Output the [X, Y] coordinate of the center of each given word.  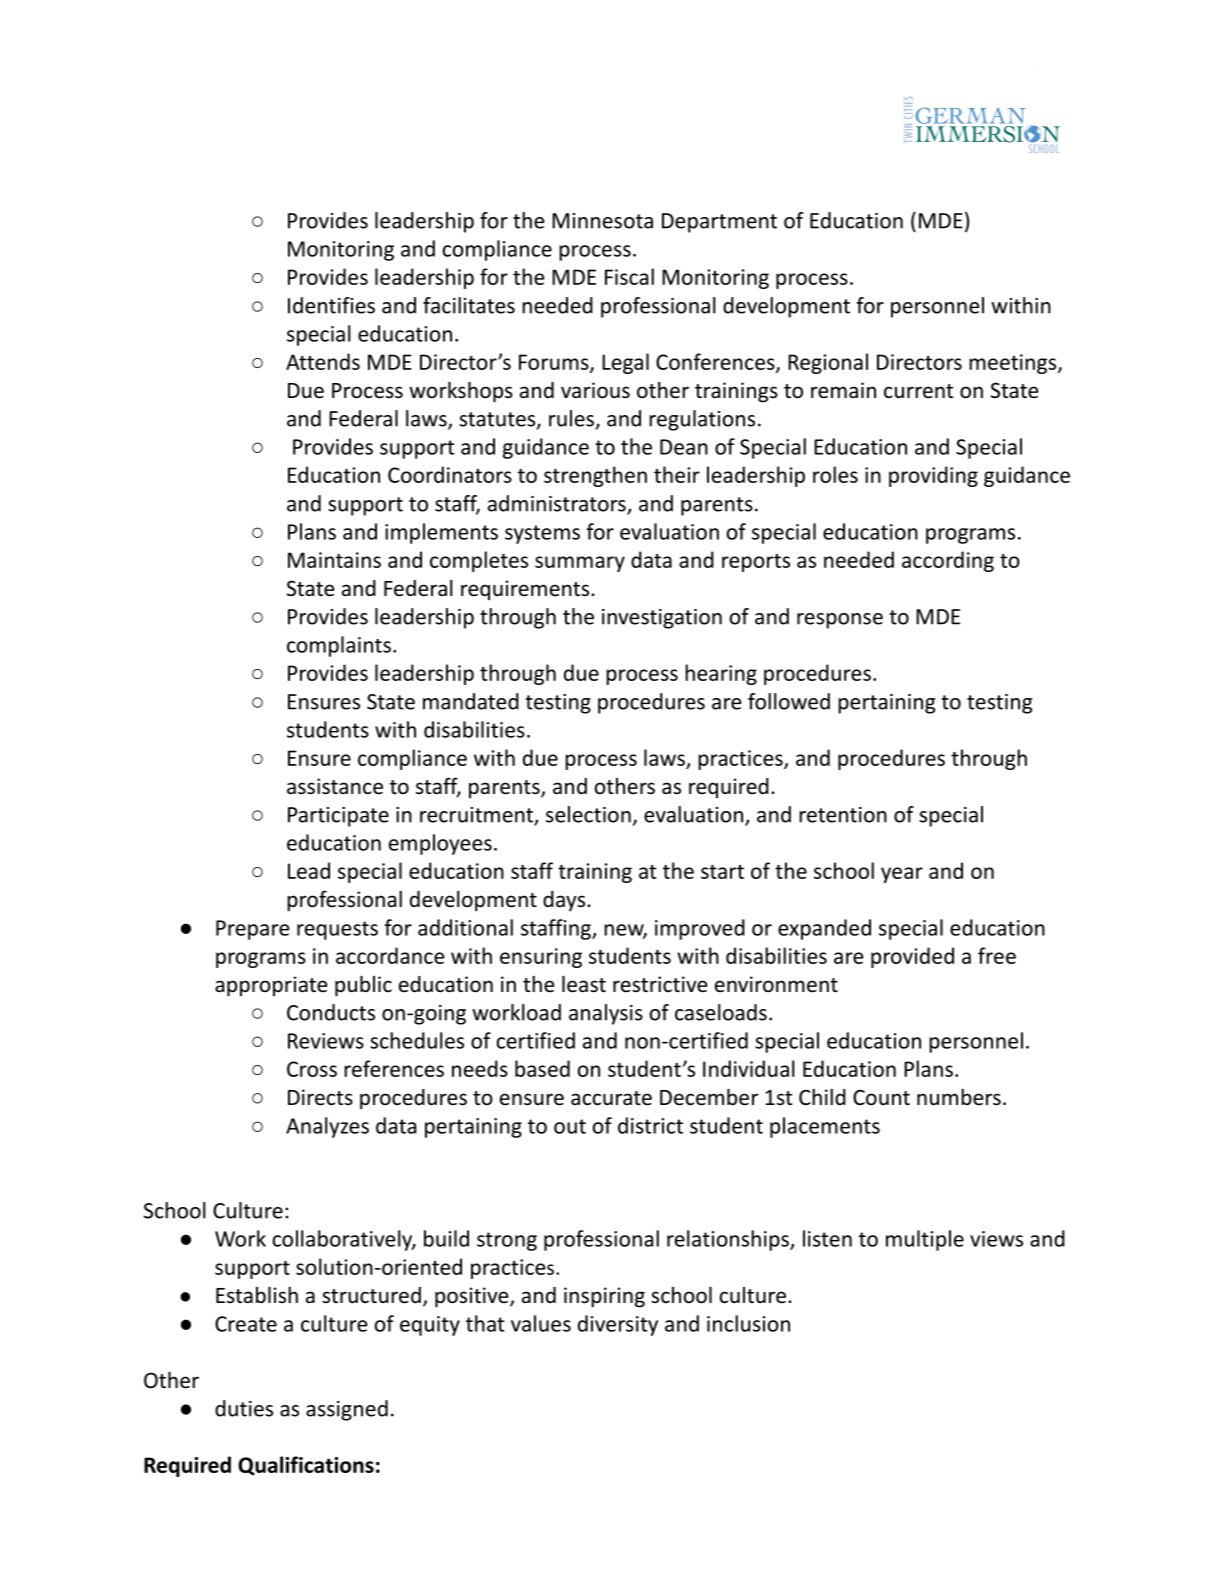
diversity [618, 1325]
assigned [347, 1410]
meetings [1014, 364]
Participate [338, 817]
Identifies [331, 305]
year [902, 875]
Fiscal [629, 276]
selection [588, 814]
